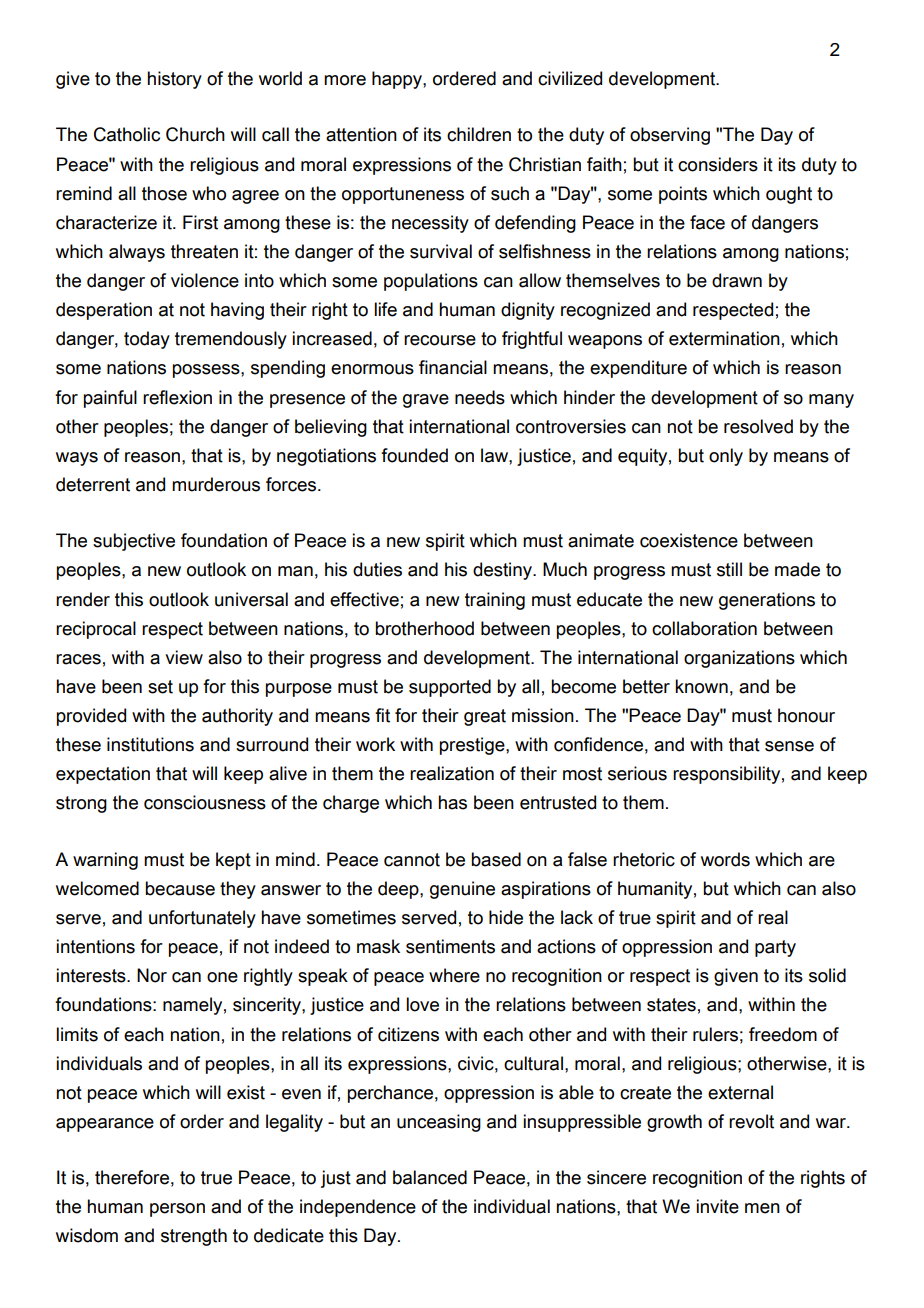  Describe the element at coordinates (195, 134) in the screenshot. I see `Church` at that location.
